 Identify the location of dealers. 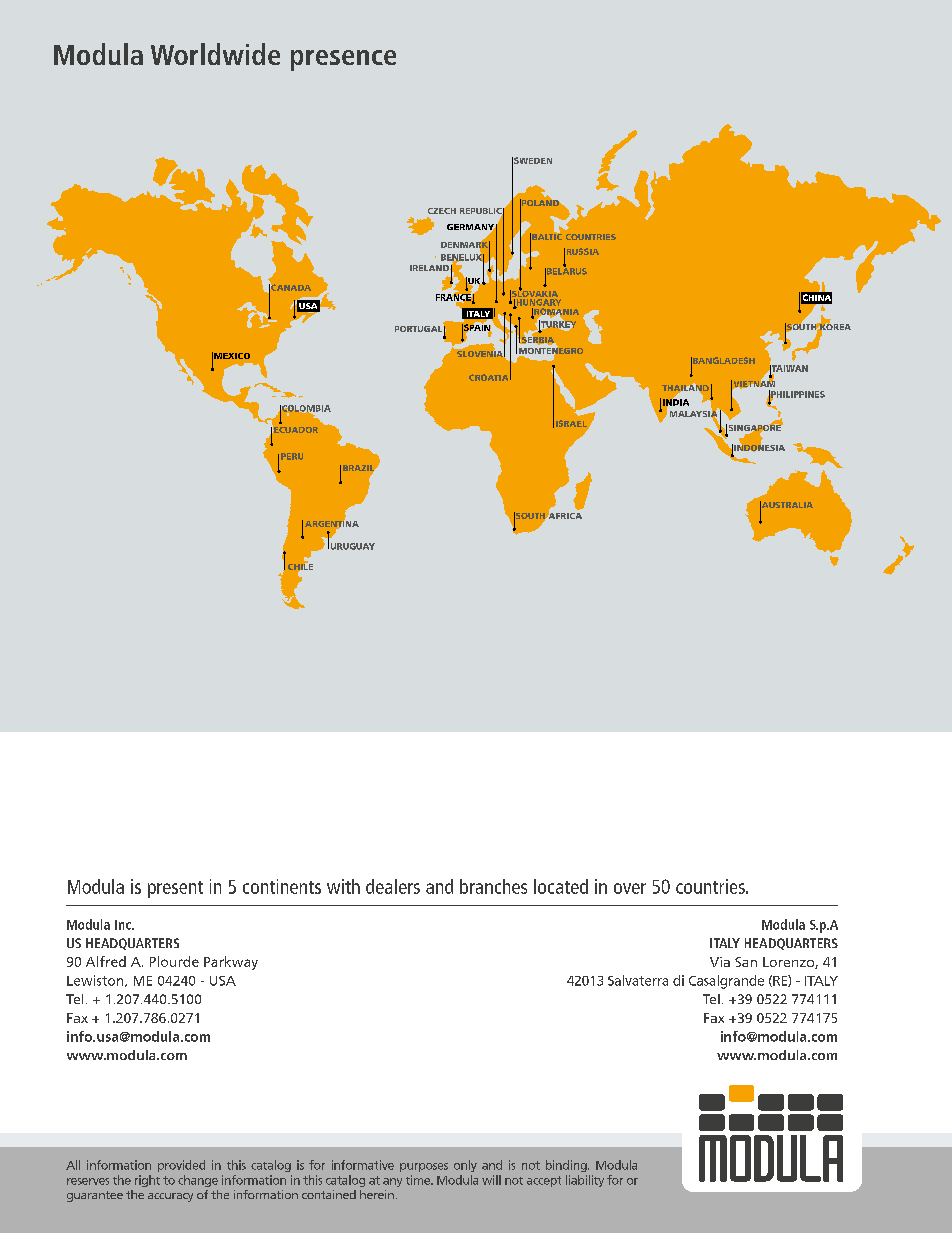
(393, 886).
